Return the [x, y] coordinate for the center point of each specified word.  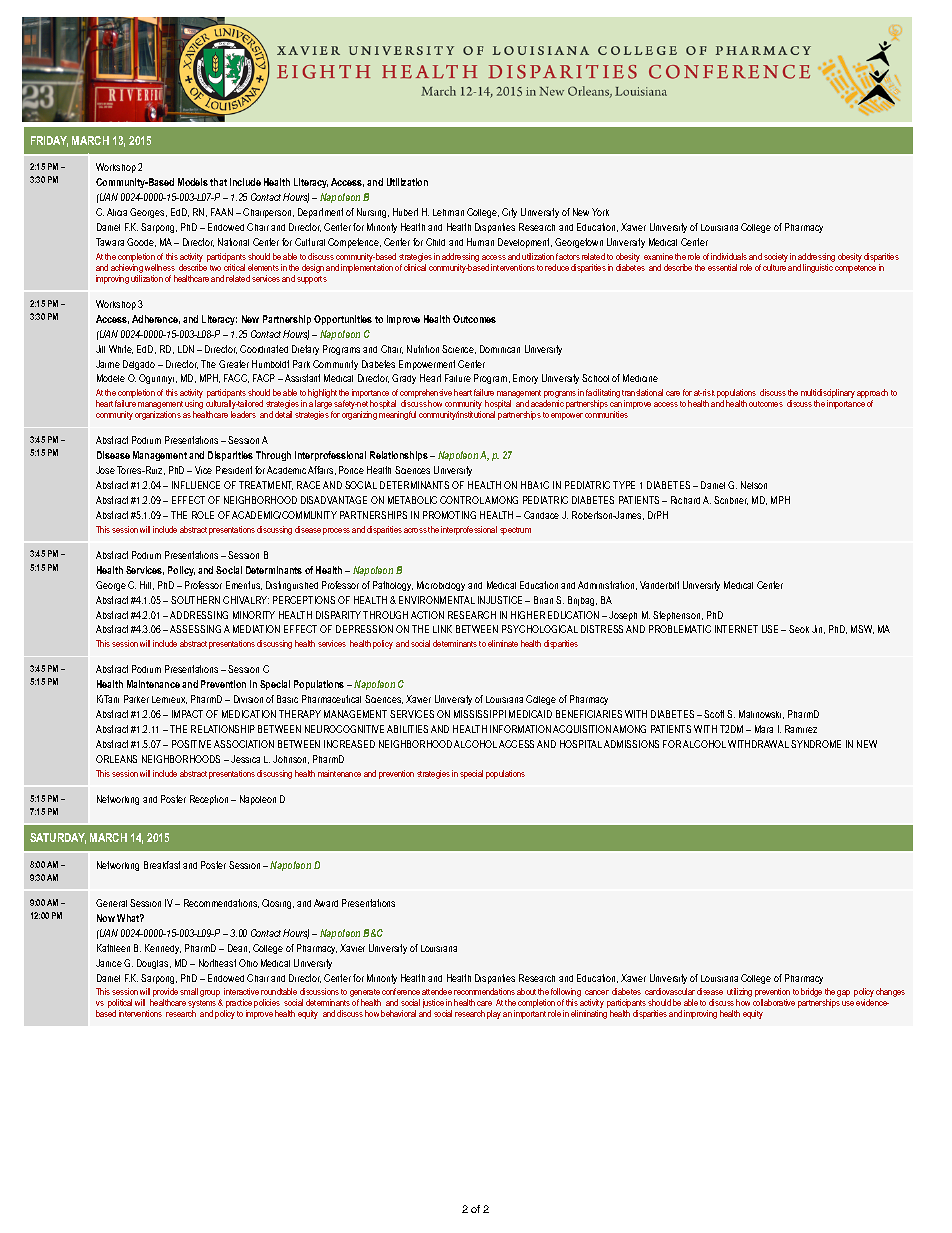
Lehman [448, 212]
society [776, 259]
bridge [811, 992]
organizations [158, 415]
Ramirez [801, 729]
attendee [437, 991]
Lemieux [169, 700]
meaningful [397, 415]
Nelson [754, 485]
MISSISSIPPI [480, 714]
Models [193, 182]
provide [165, 994]
